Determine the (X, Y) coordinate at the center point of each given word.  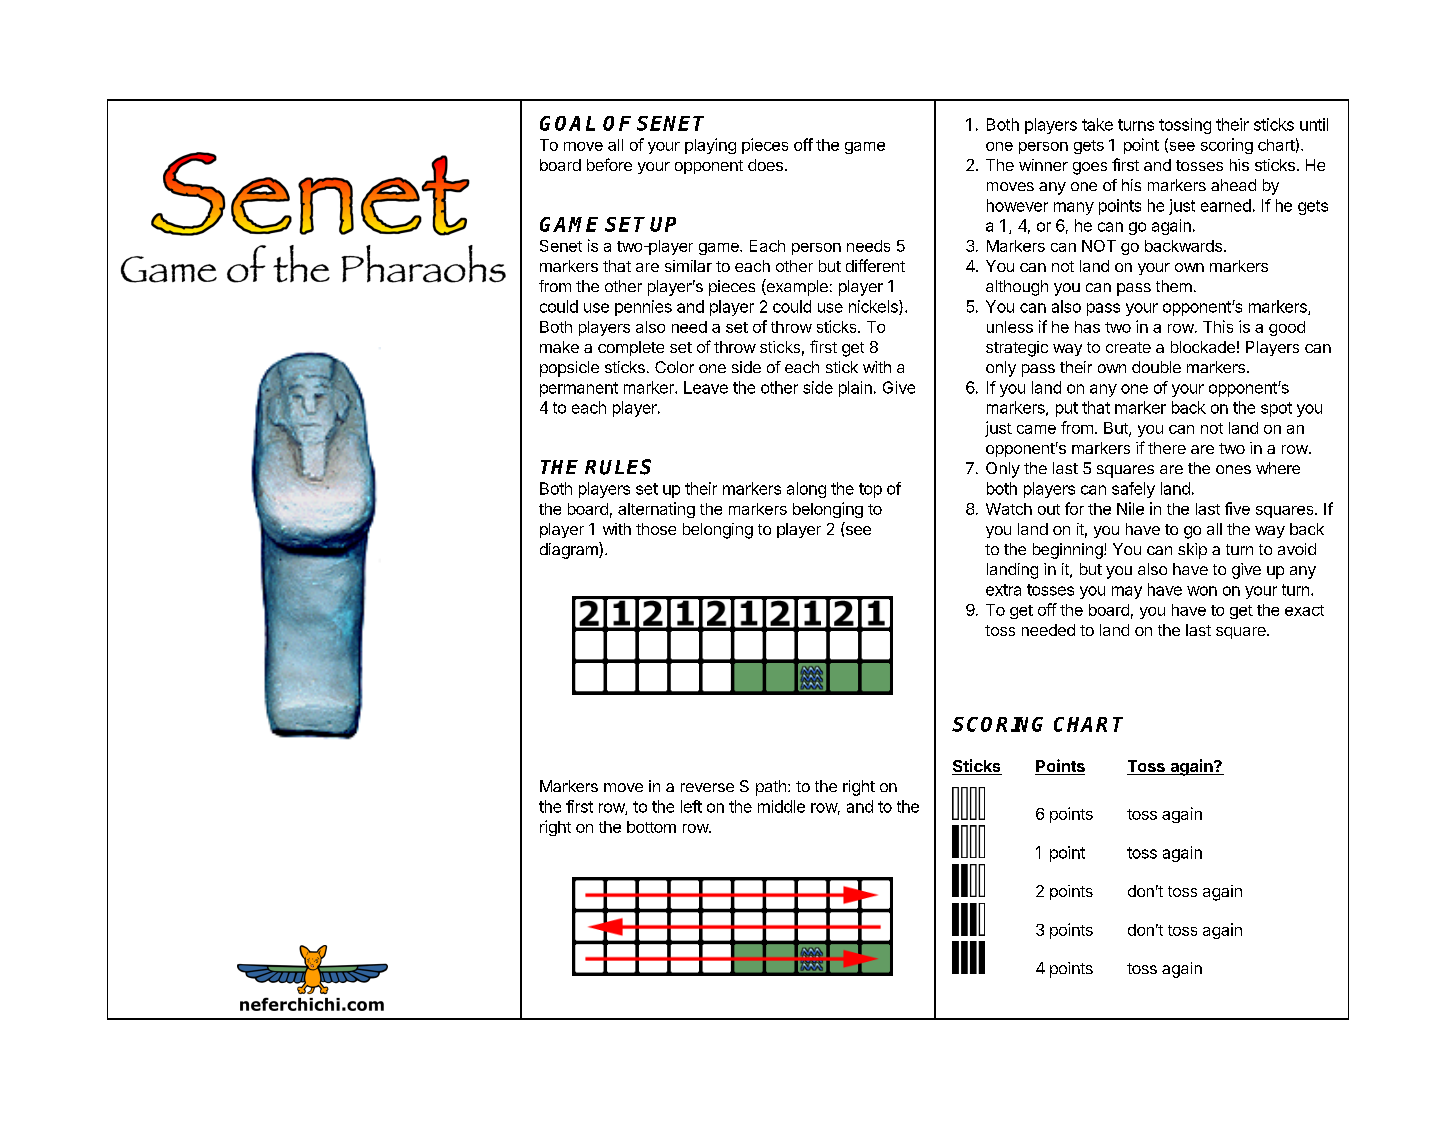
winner (1043, 165)
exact (1304, 610)
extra (1003, 590)
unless (1010, 327)
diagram (570, 550)
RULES (618, 467)
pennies (643, 308)
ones (1233, 469)
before (609, 164)
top (870, 490)
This (1218, 326)
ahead (1233, 185)
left (691, 806)
